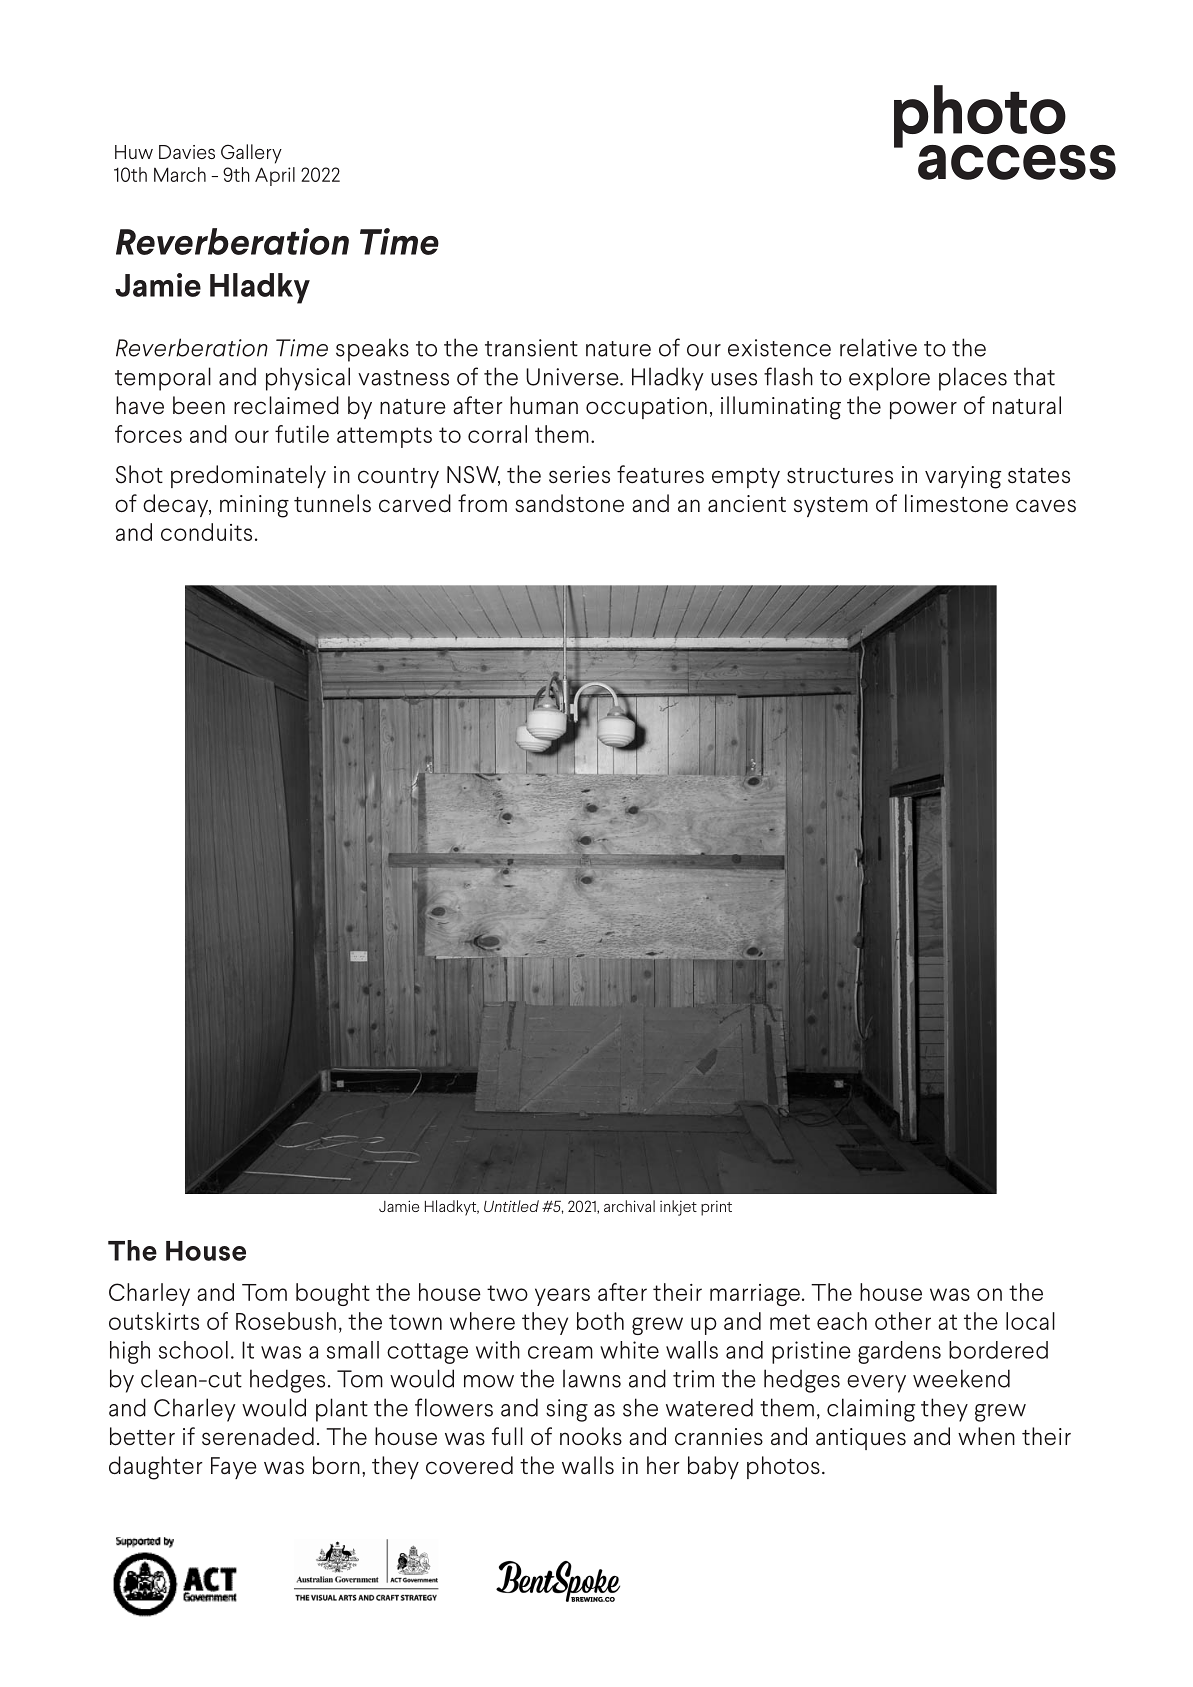 The height and width of the screenshot is (1687, 1193). What do you see at coordinates (531, 348) in the screenshot?
I see `transient` at bounding box center [531, 348].
